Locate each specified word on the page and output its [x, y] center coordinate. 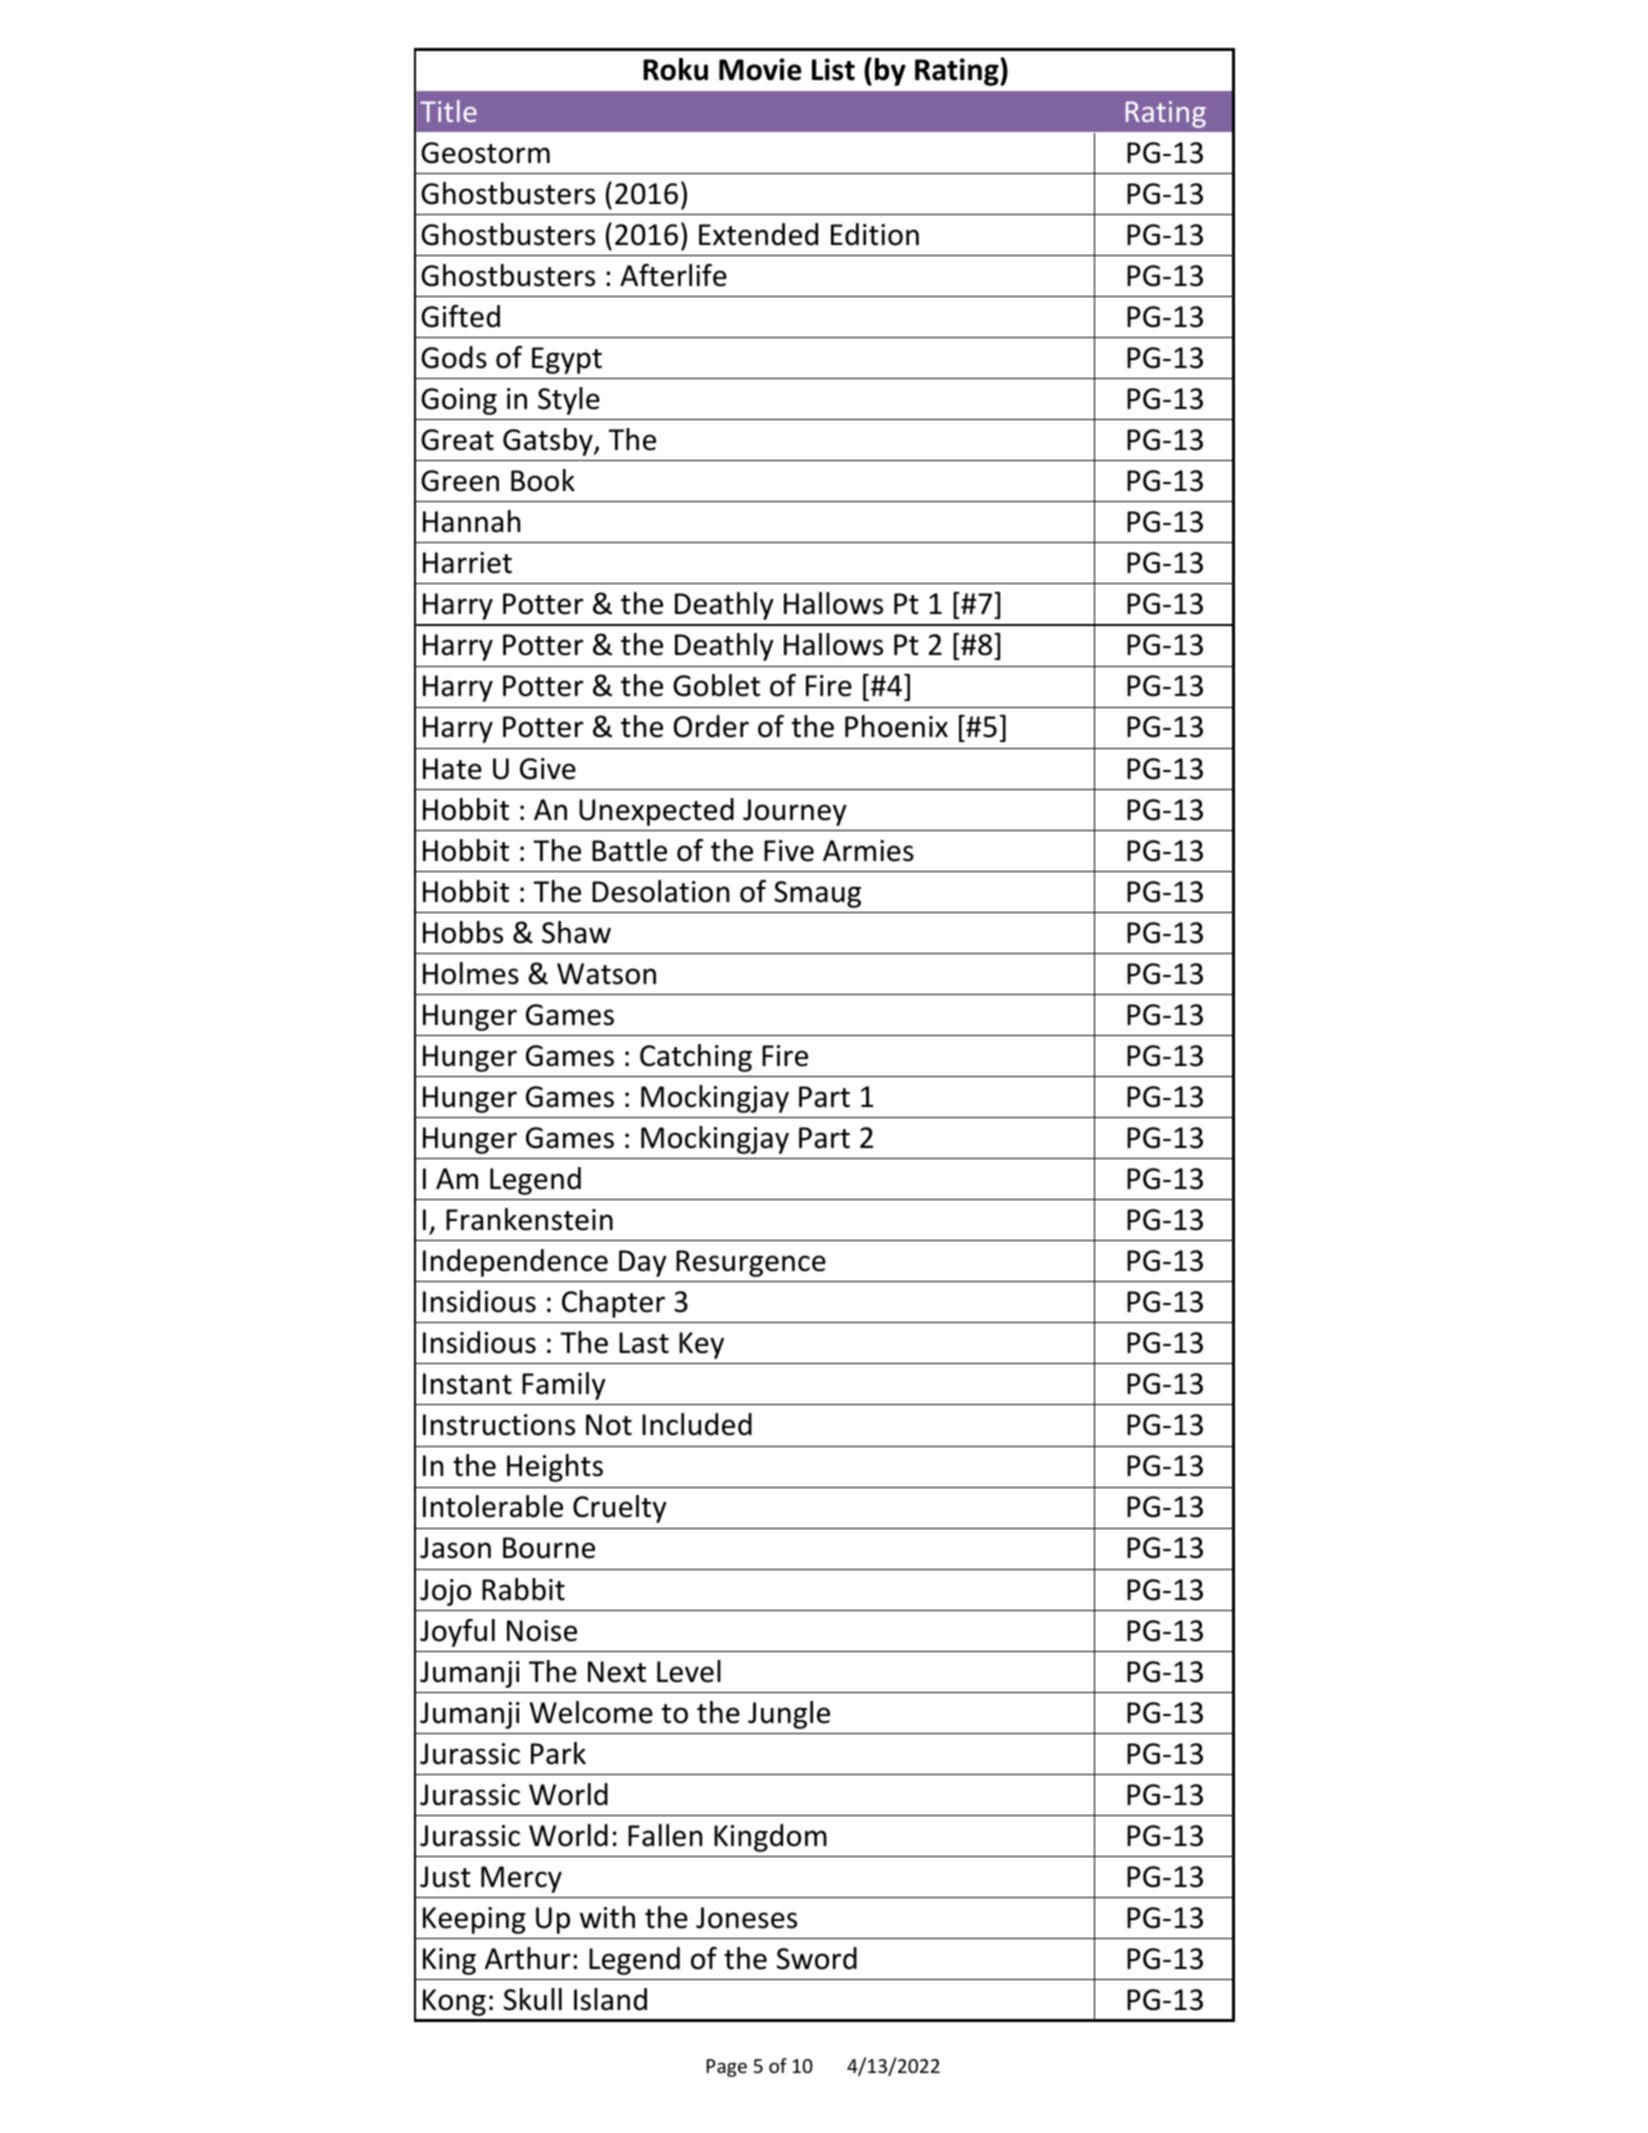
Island [610, 1999]
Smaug [817, 894]
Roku [675, 69]
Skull [533, 1999]
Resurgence [751, 1263]
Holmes [471, 973]
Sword [817, 1958]
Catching [696, 1058]
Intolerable [493, 1506]
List [833, 69]
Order [711, 726]
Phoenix [896, 726]
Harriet [467, 563]
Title [448, 111]
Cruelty [620, 1509]
